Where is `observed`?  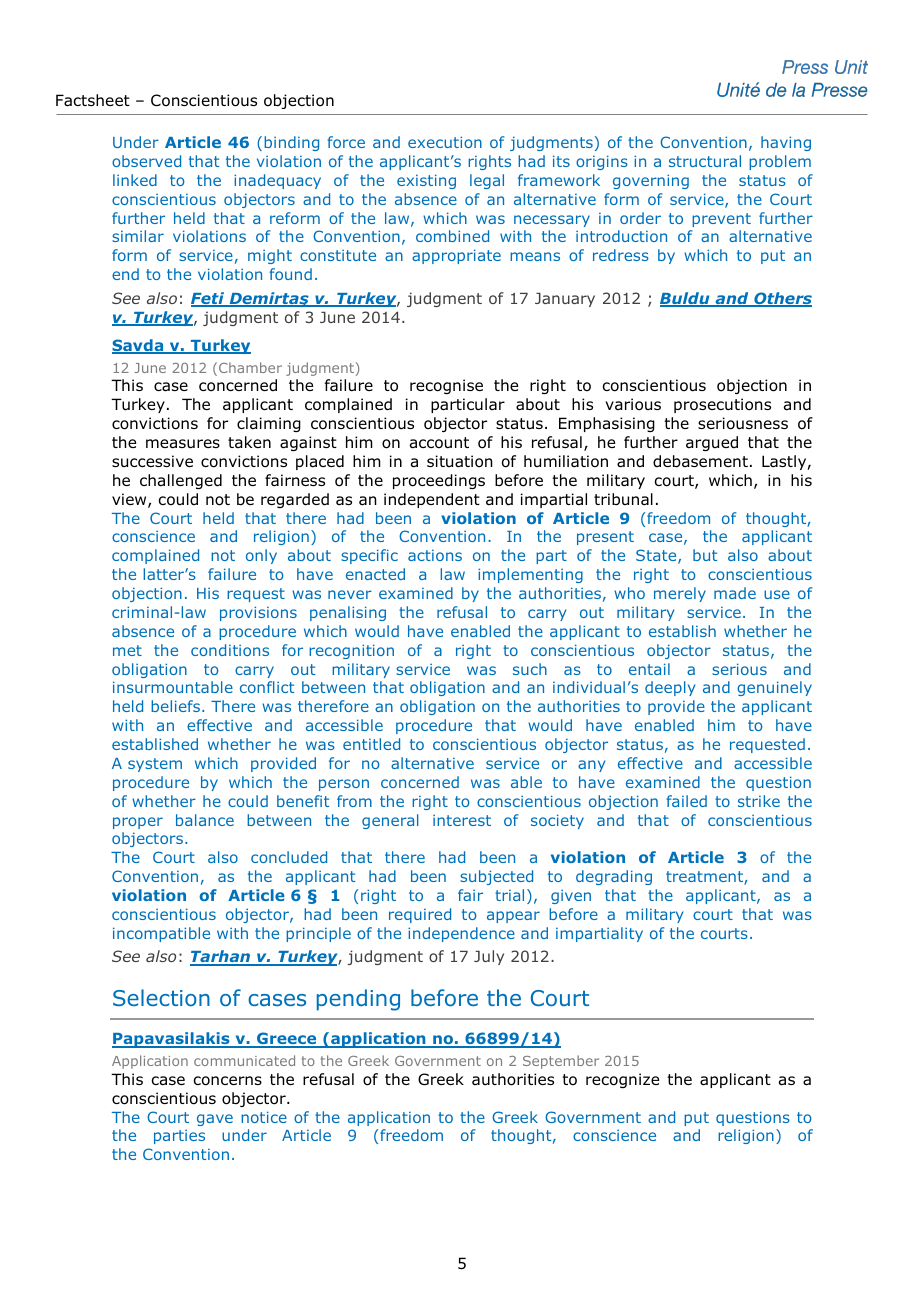 observed is located at coordinates (146, 161).
